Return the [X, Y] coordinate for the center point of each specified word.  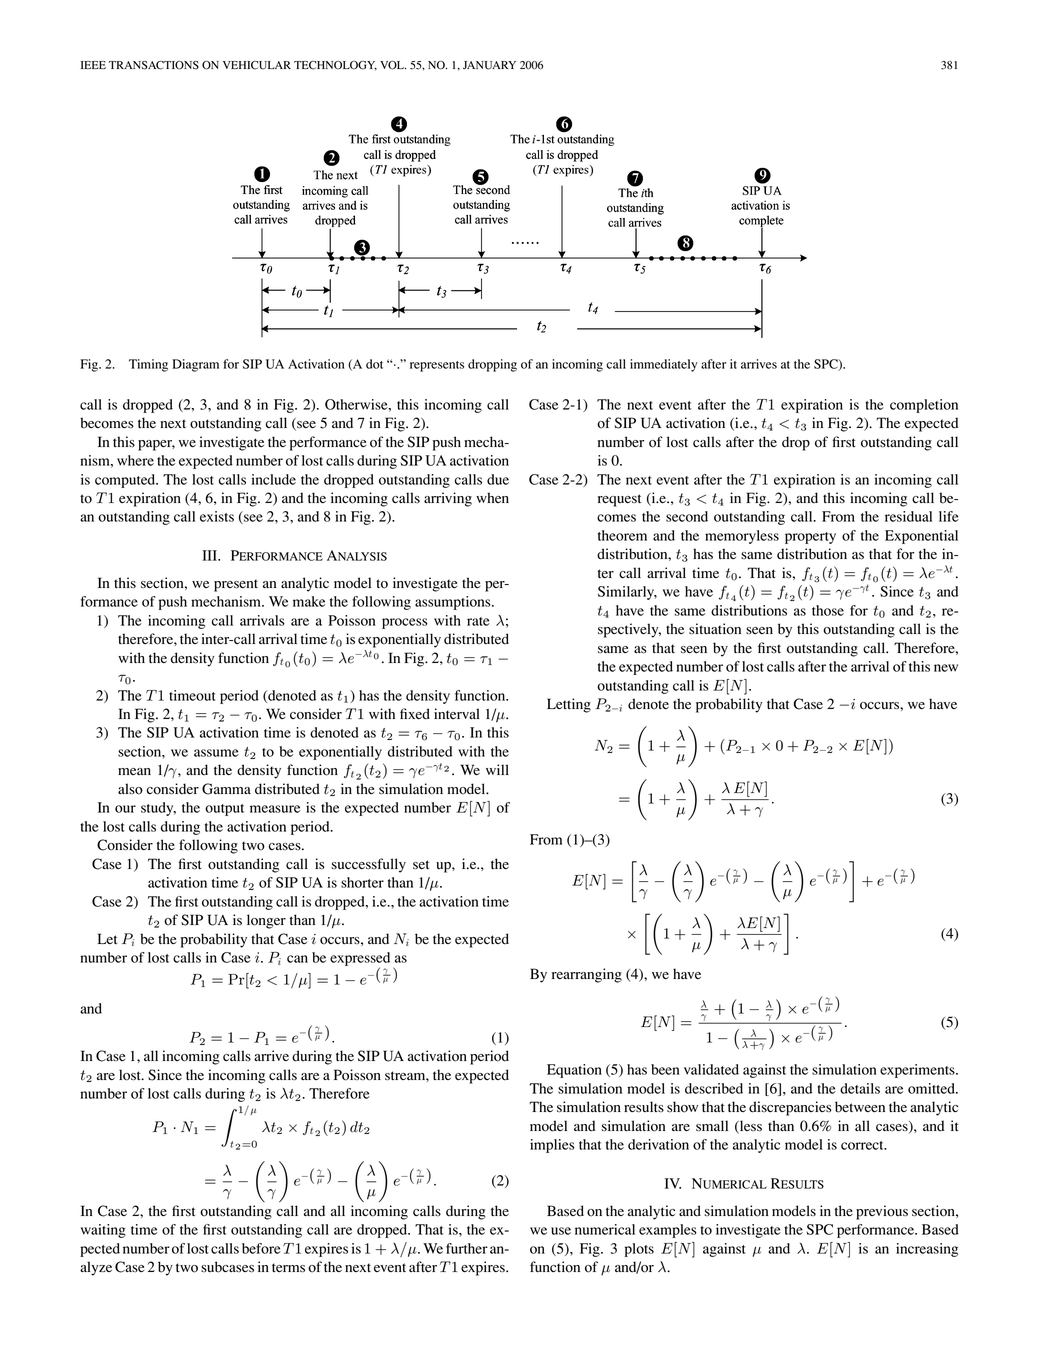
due [498, 479]
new [946, 668]
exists [217, 516]
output [224, 810]
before [261, 1248]
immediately [664, 365]
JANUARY [489, 65]
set [421, 865]
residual [908, 516]
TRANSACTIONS [154, 65]
